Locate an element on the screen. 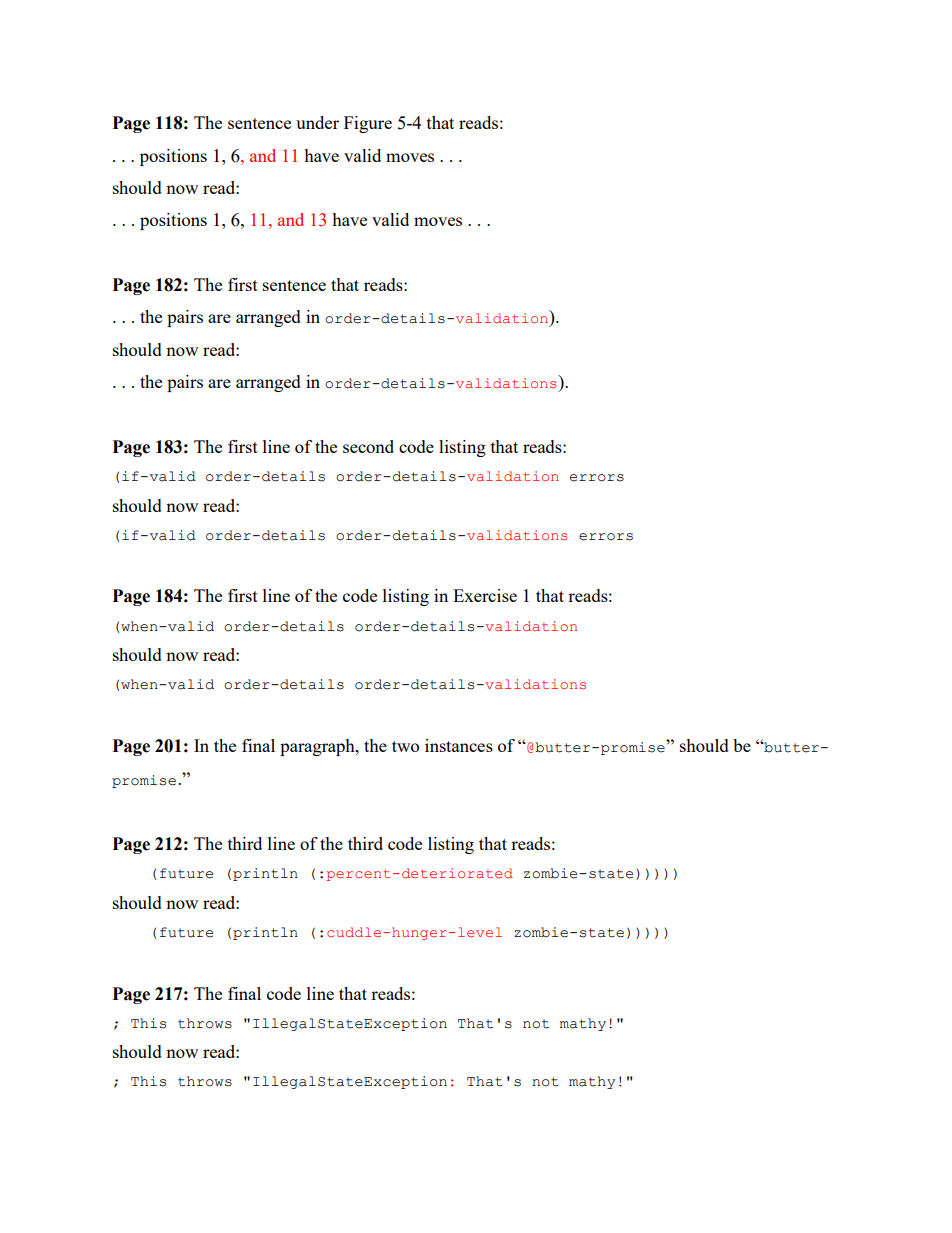 The height and width of the screenshot is (1233, 952). two is located at coordinates (405, 746).
